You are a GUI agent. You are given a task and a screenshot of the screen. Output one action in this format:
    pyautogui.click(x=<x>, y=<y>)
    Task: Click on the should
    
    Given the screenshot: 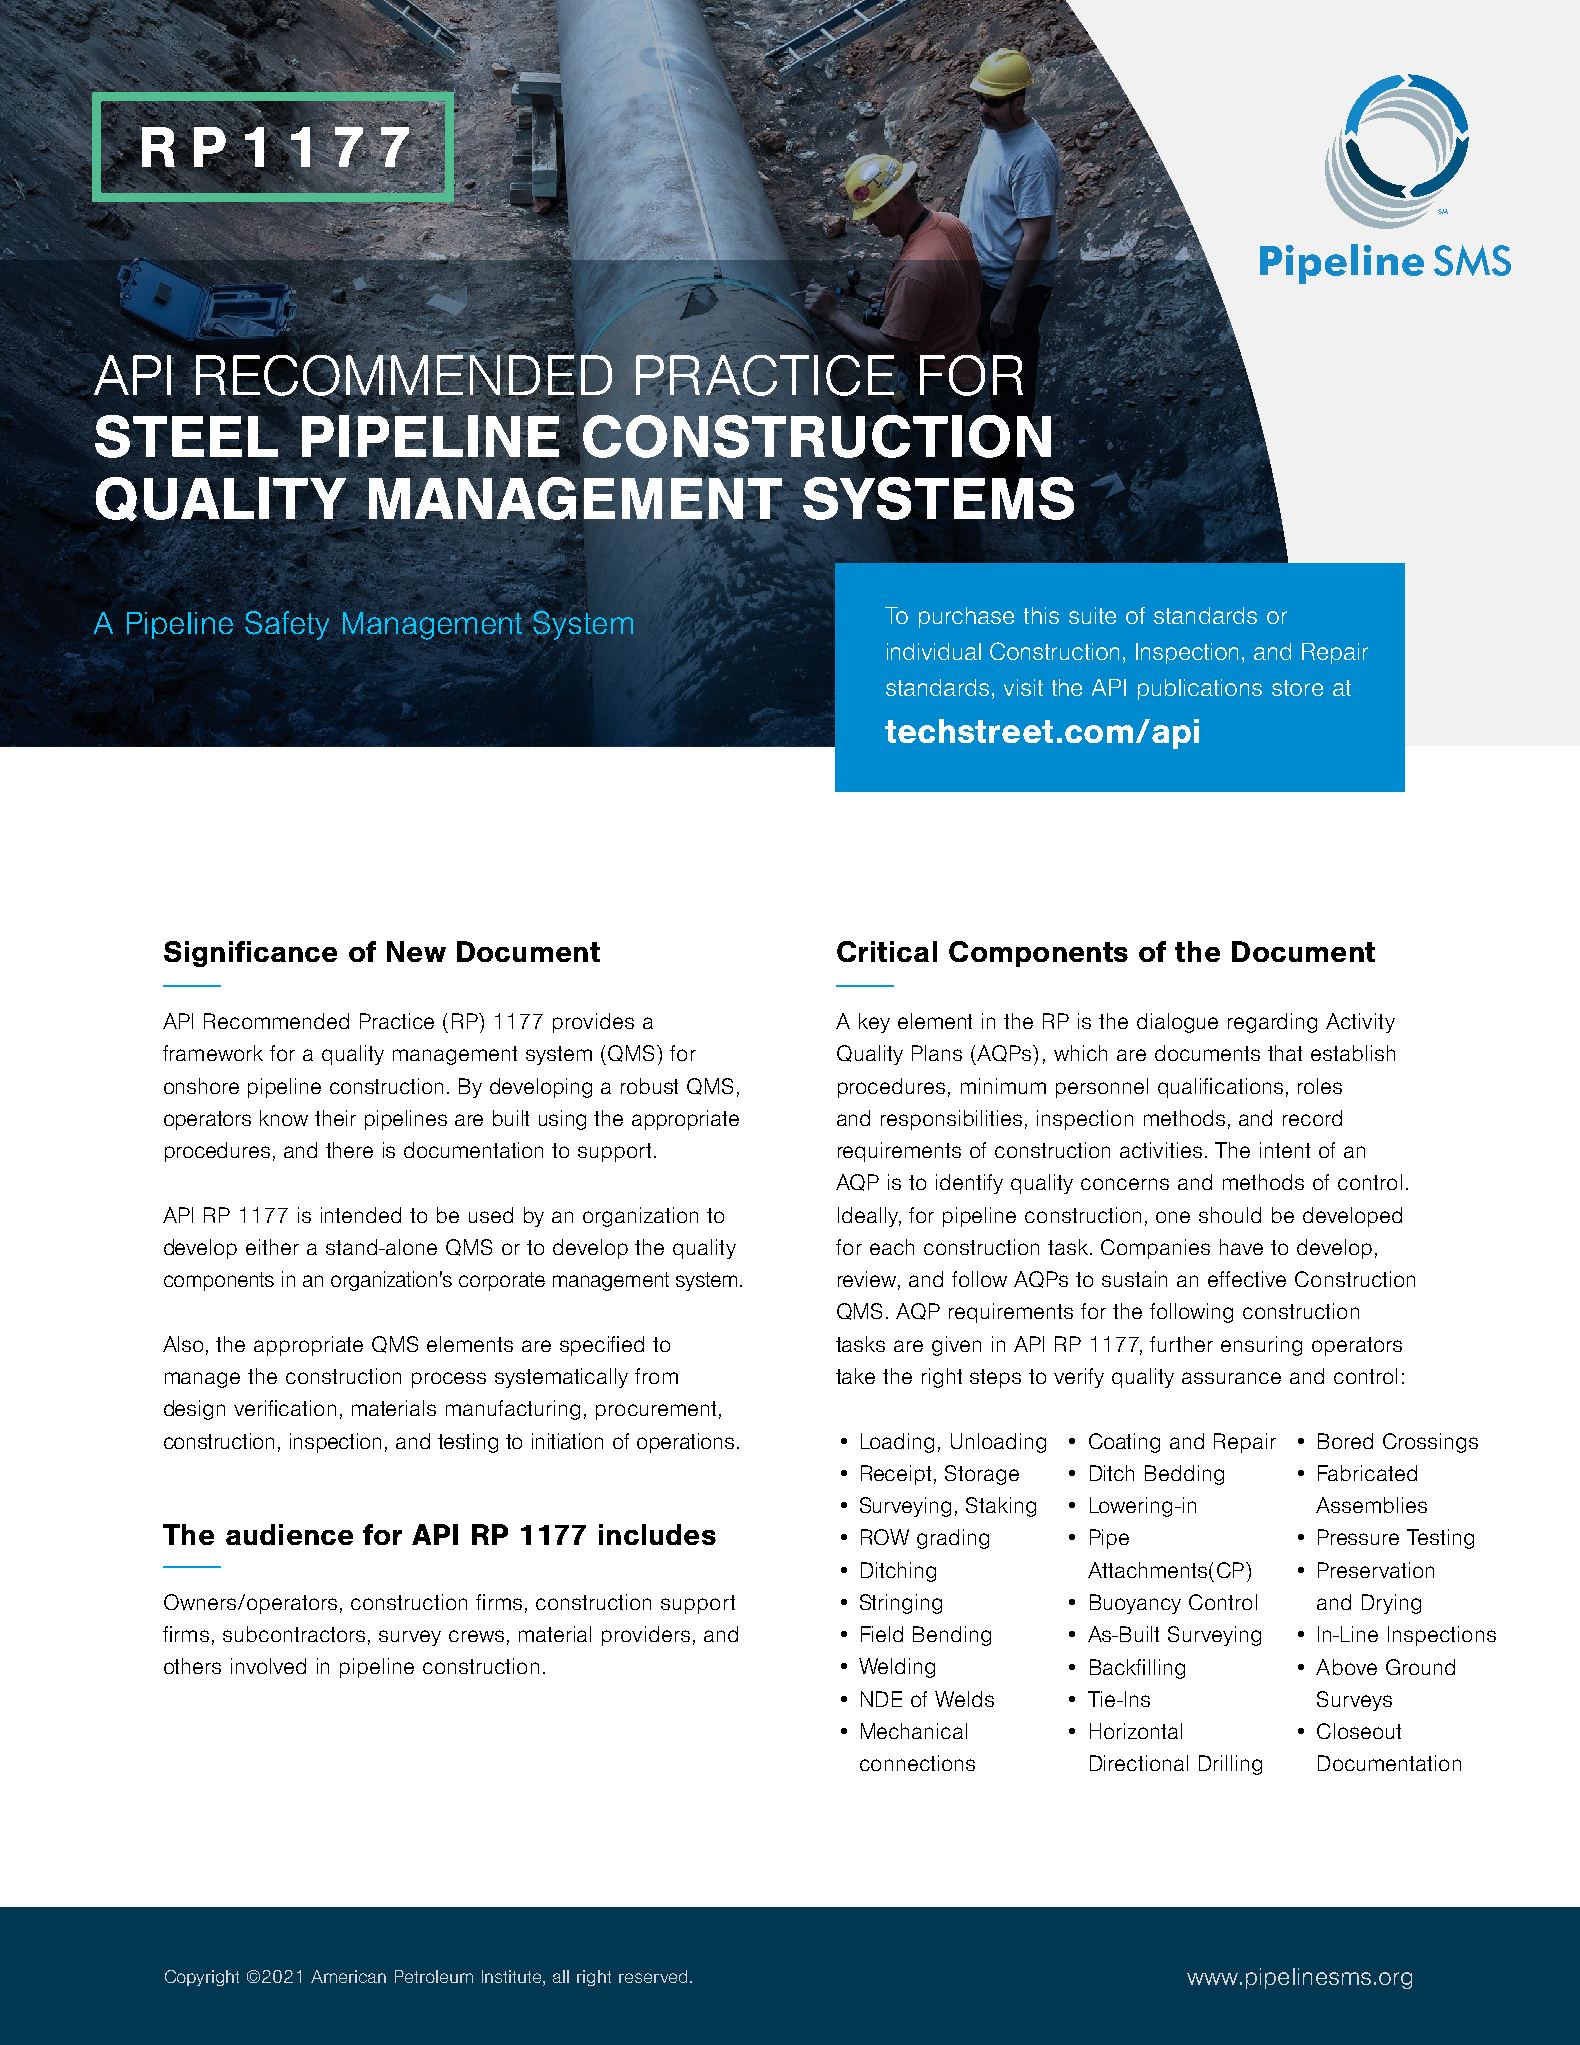 What is the action you would take?
    pyautogui.click(x=1230, y=1215)
